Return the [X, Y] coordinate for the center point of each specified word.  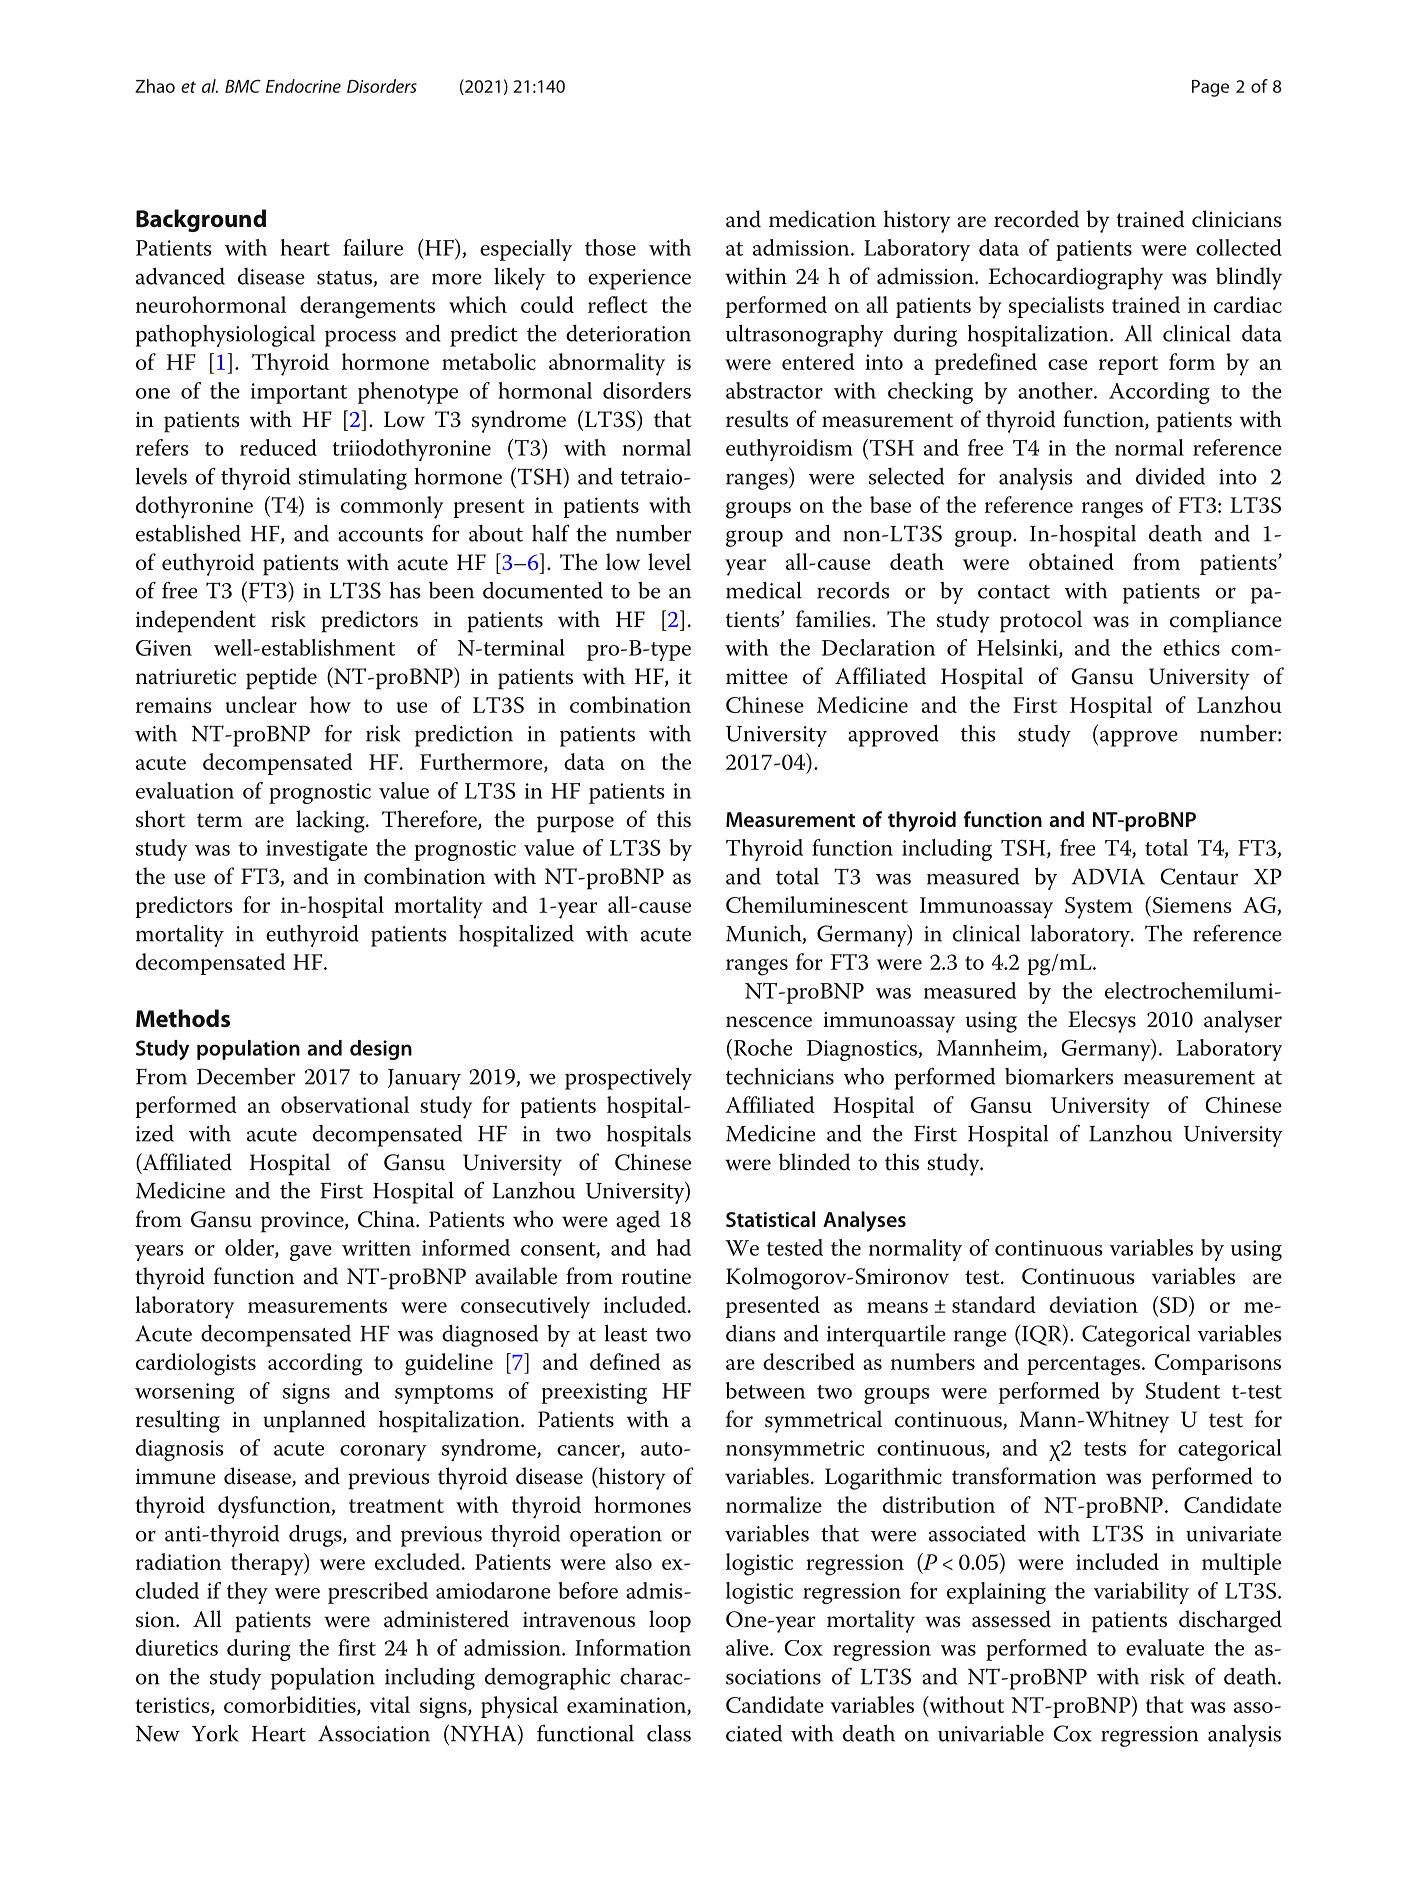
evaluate [1165, 1647]
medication [822, 219]
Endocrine [303, 86]
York [215, 1733]
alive [748, 1647]
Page [1210, 88]
